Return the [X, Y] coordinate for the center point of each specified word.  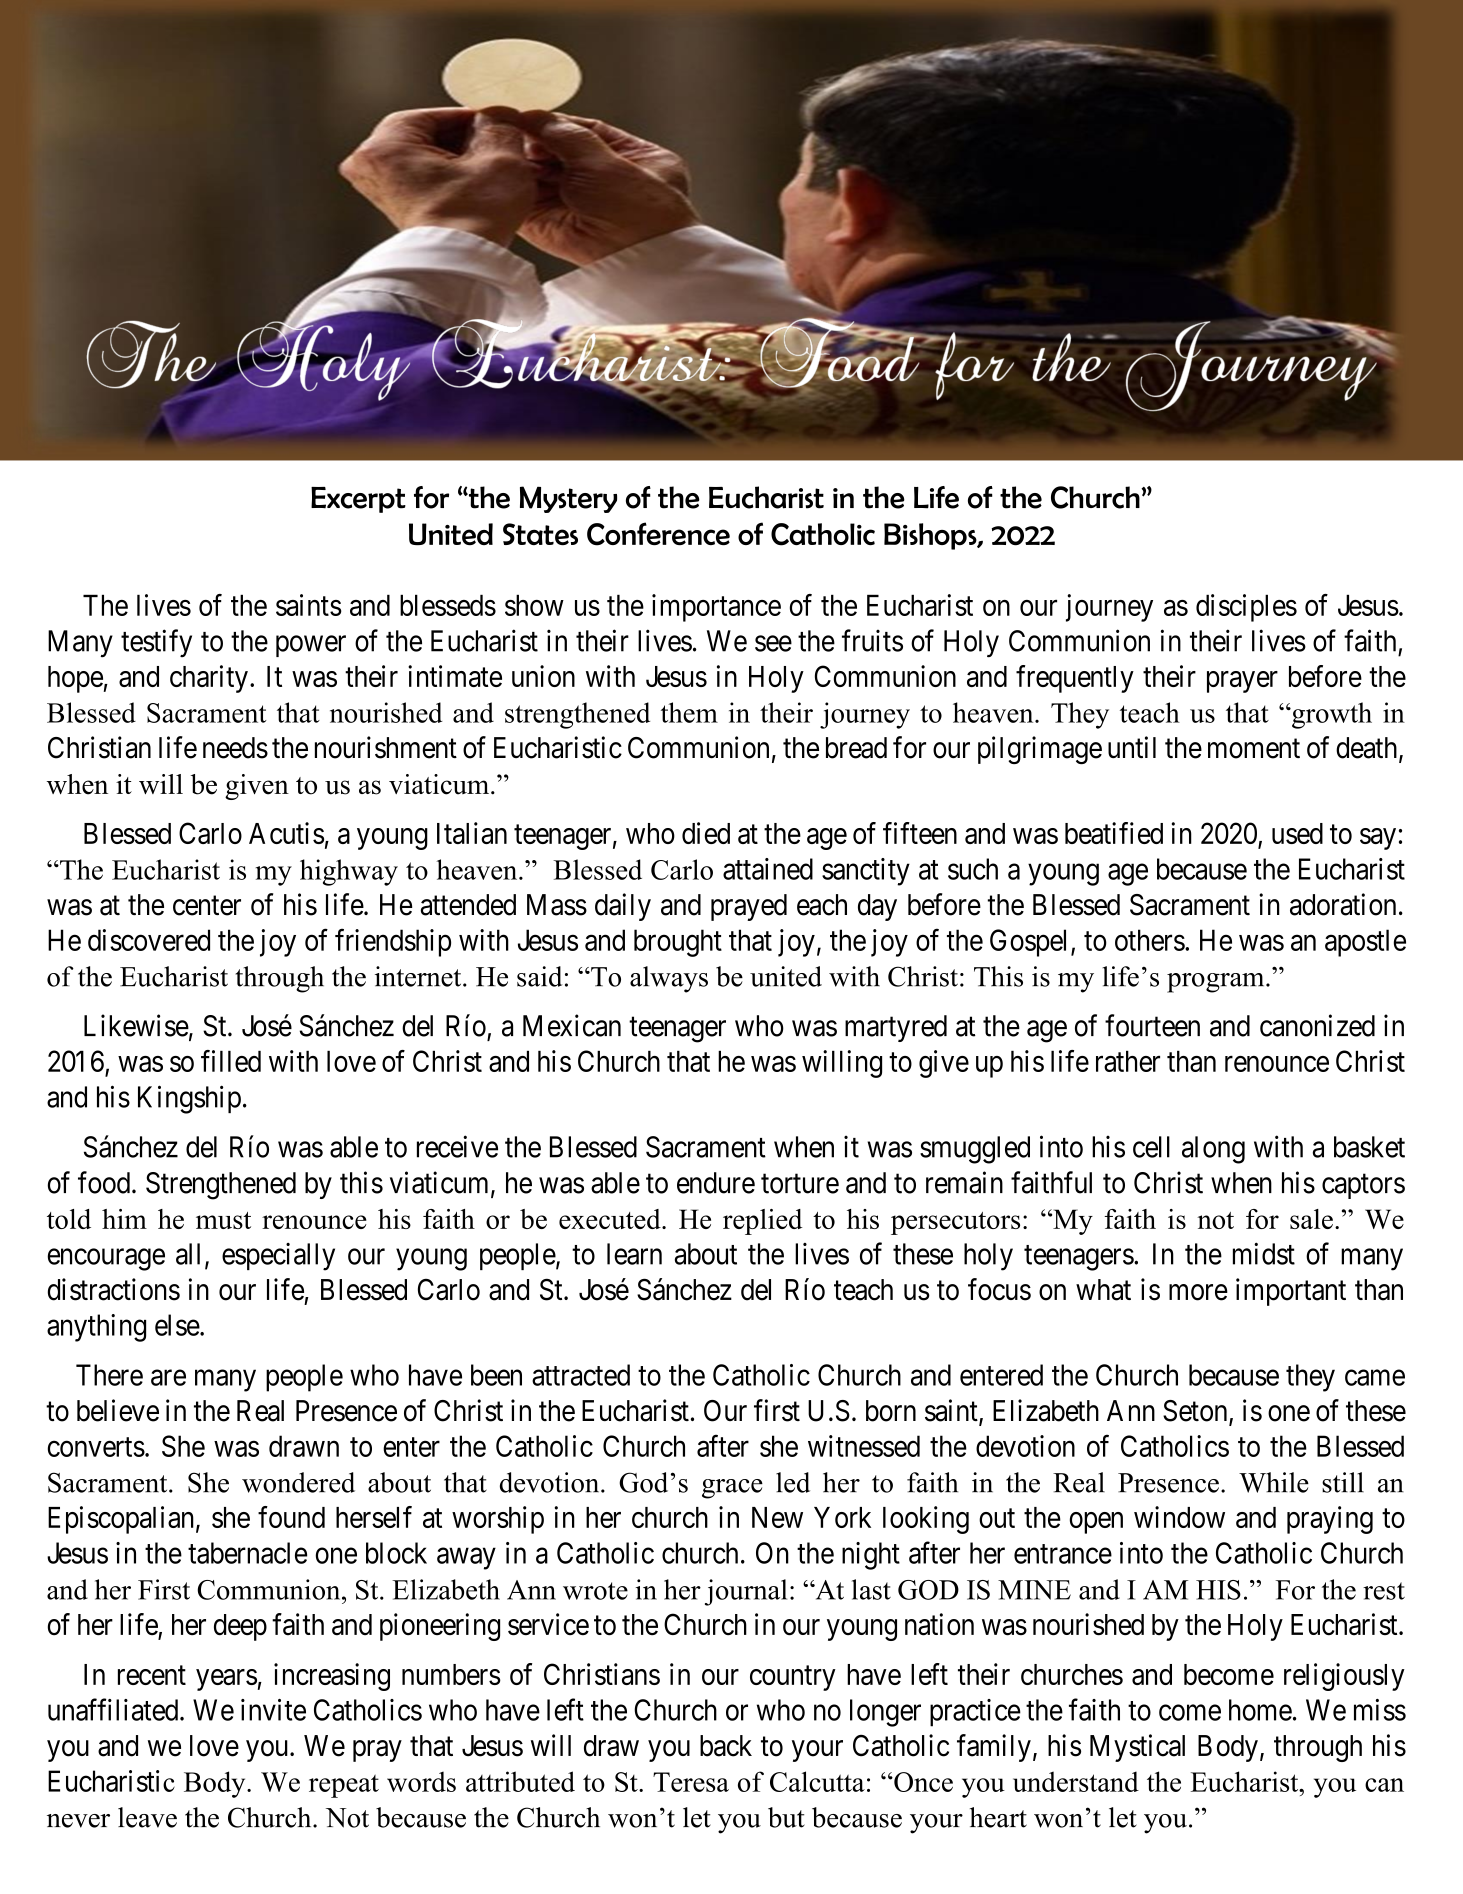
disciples [1246, 608]
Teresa [691, 1782]
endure [716, 1183]
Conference [658, 534]
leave [147, 1817]
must [223, 1220]
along [1213, 1150]
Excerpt [358, 500]
